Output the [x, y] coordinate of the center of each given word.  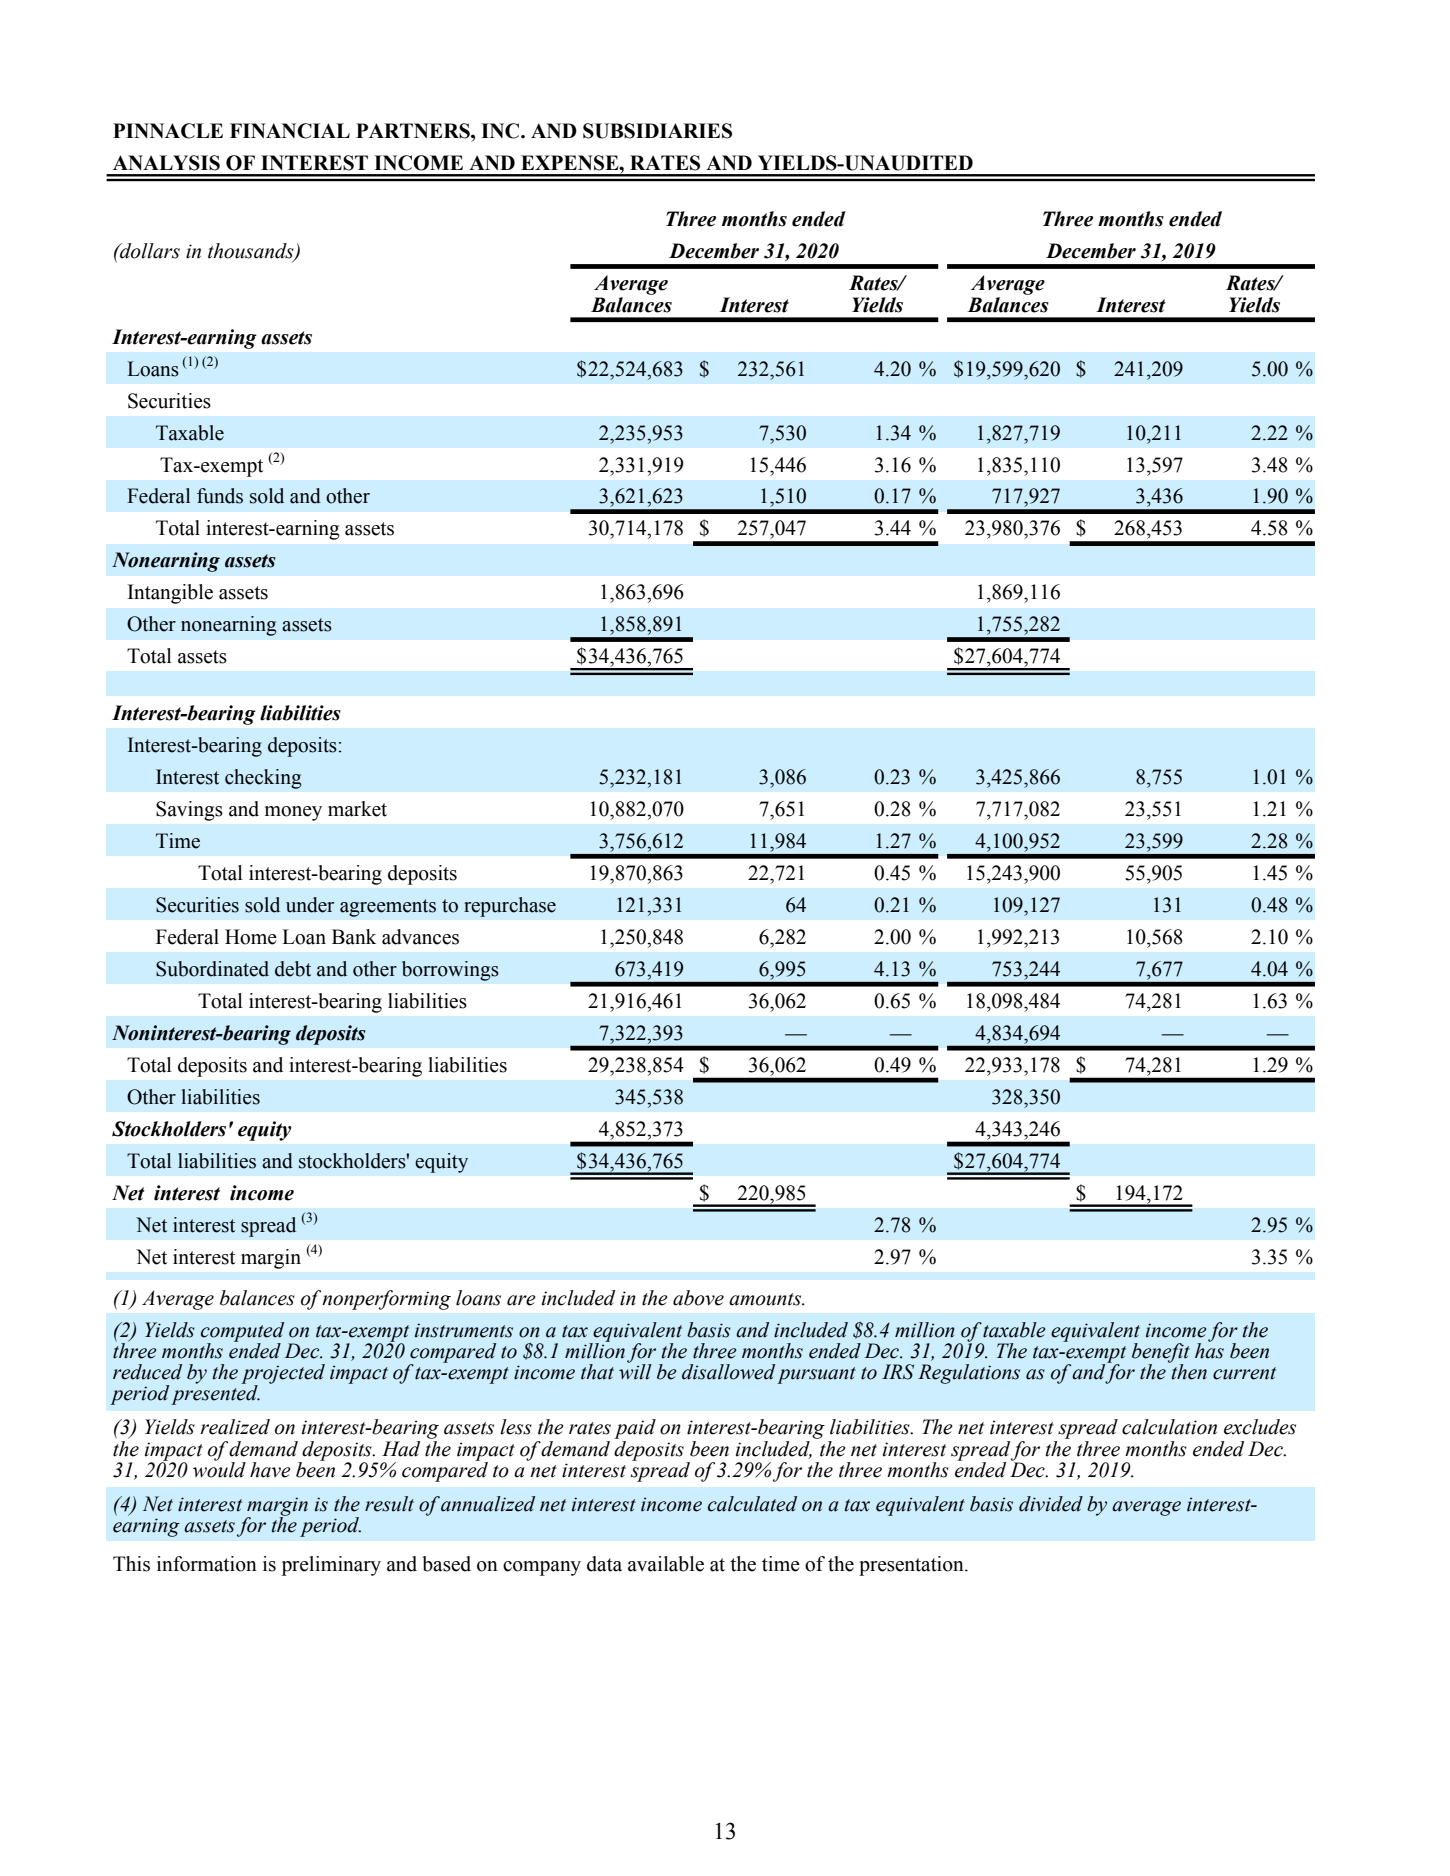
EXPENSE [571, 163]
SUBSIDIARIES [657, 131]
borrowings [450, 971]
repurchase [510, 907]
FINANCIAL [290, 131]
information [207, 1564]
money [293, 813]
